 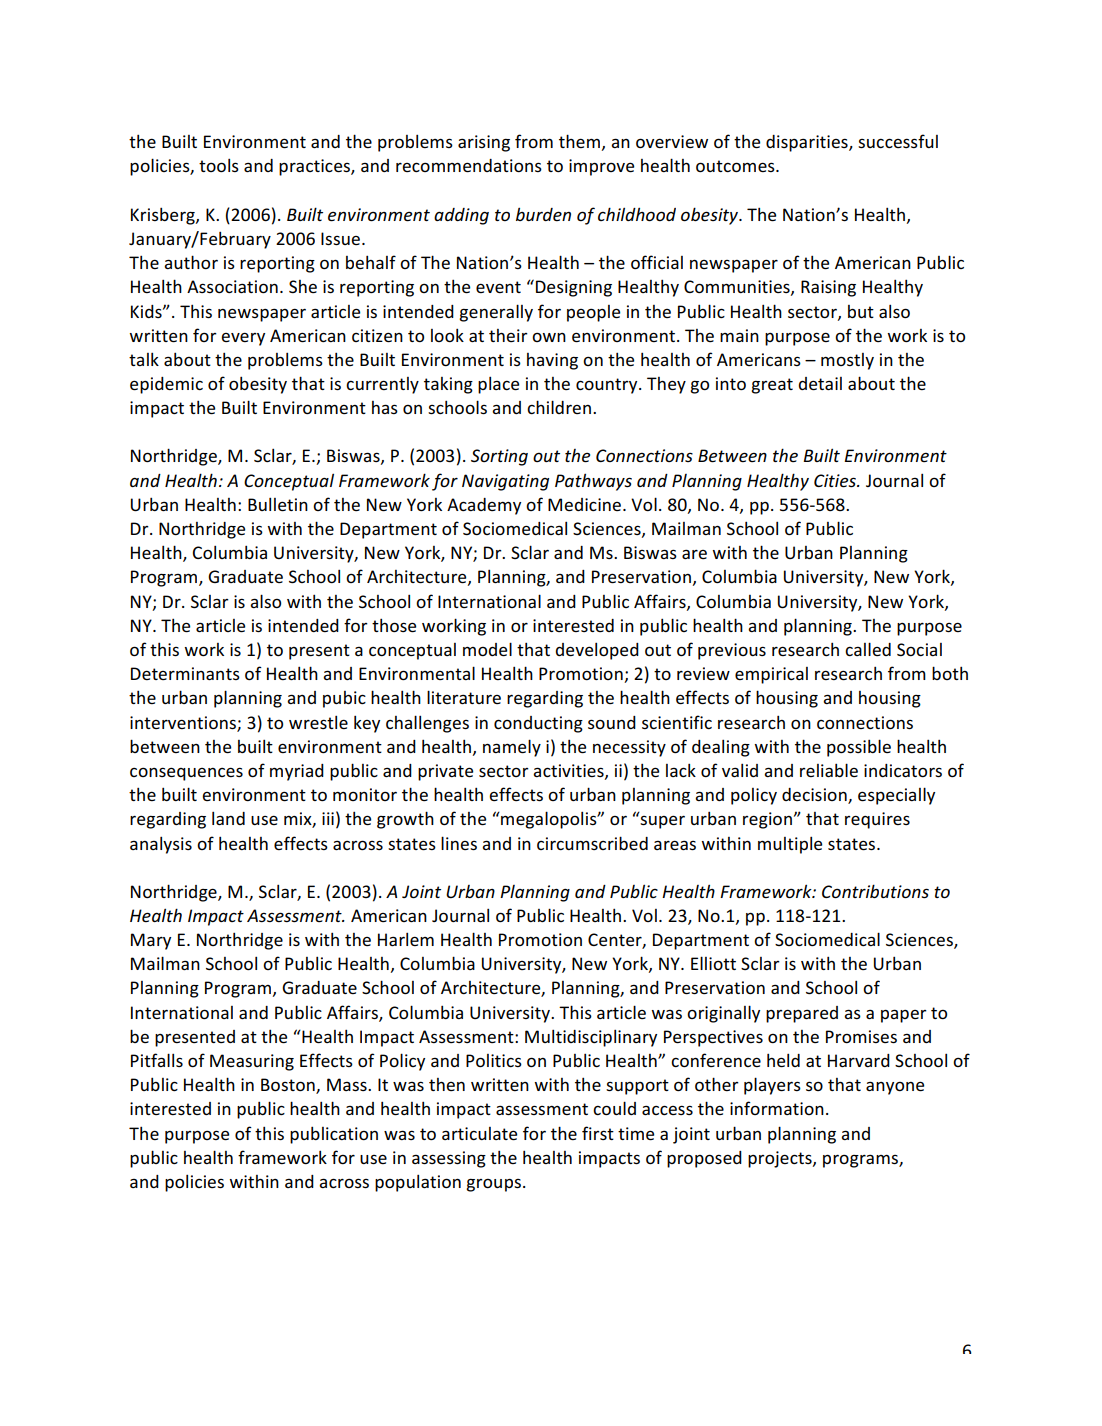 I want to click on land, so click(x=228, y=818).
